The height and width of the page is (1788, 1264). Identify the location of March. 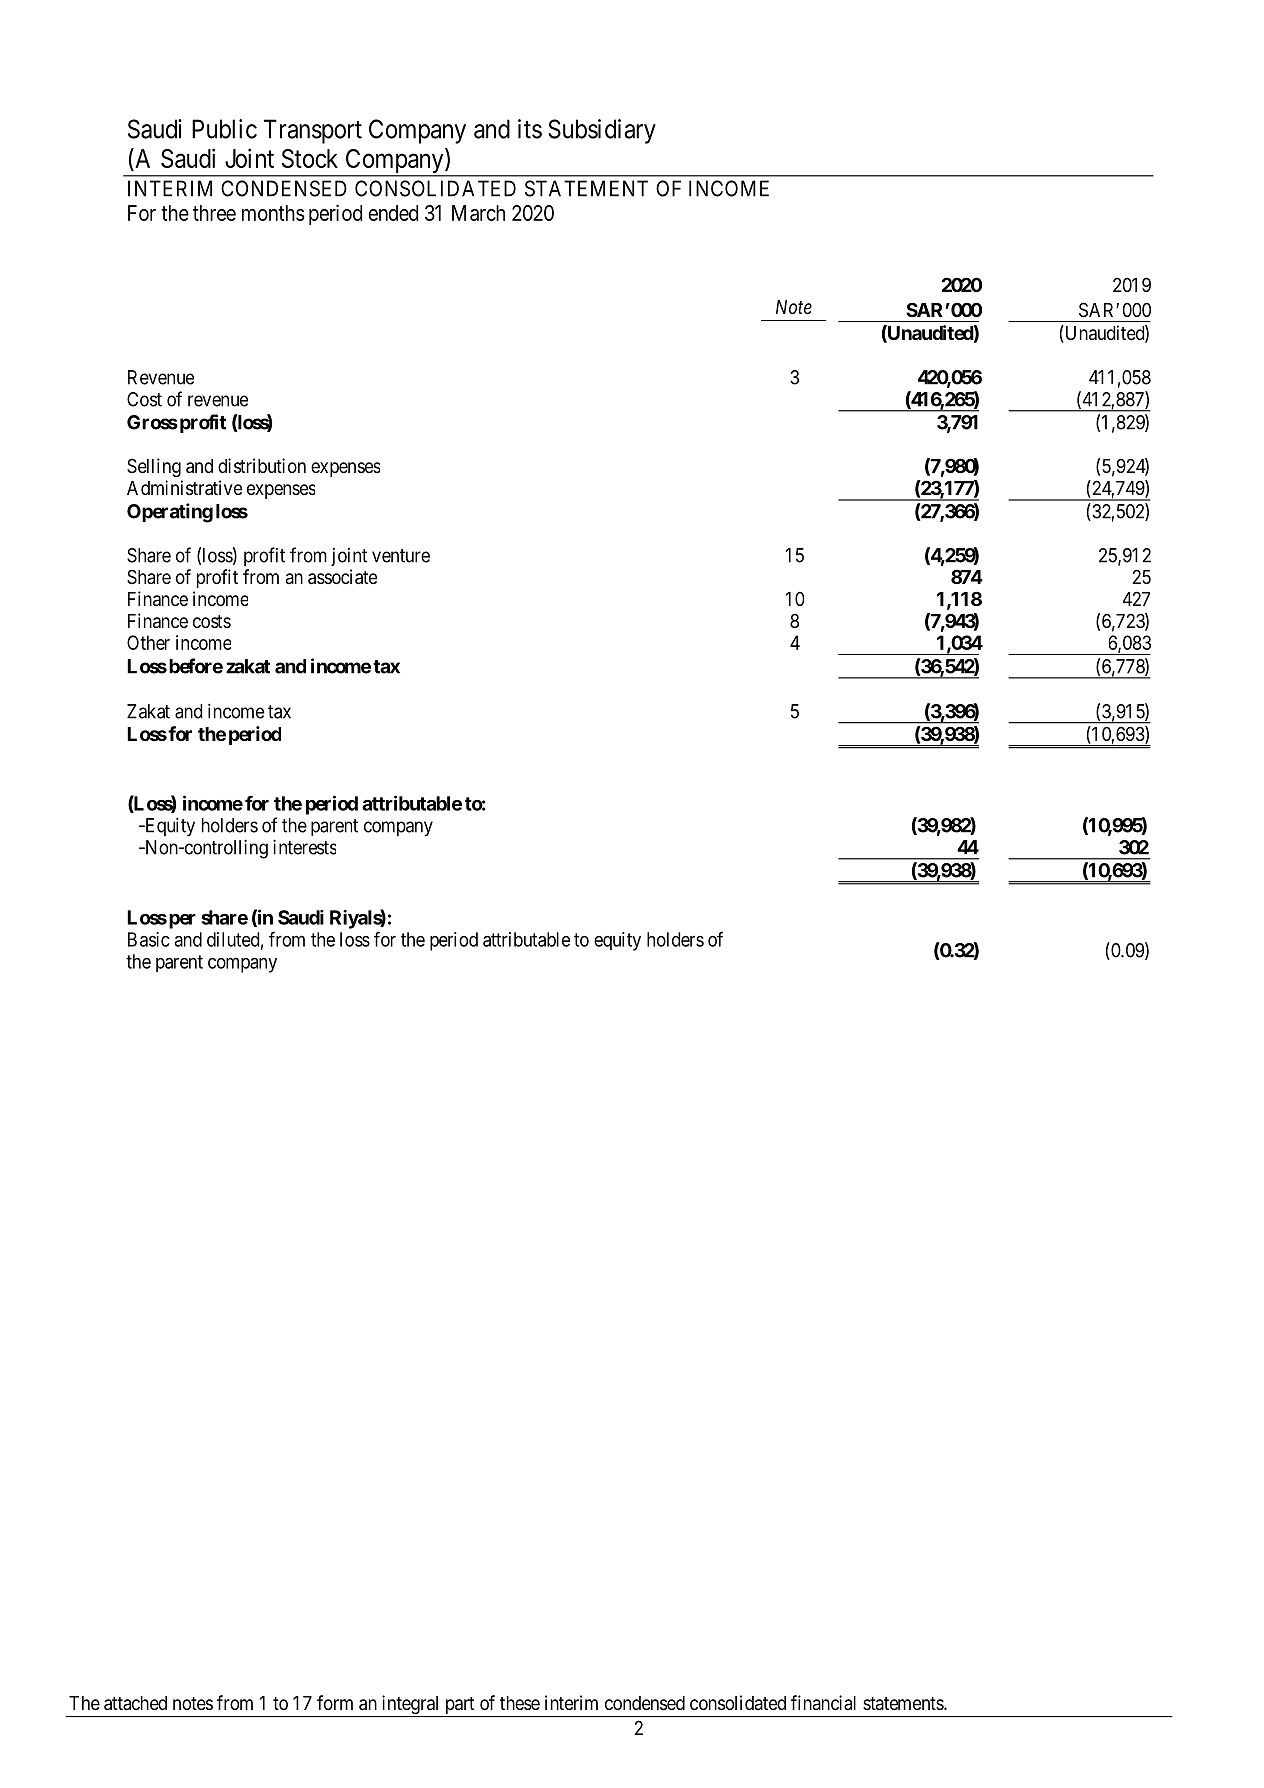
(478, 213).
